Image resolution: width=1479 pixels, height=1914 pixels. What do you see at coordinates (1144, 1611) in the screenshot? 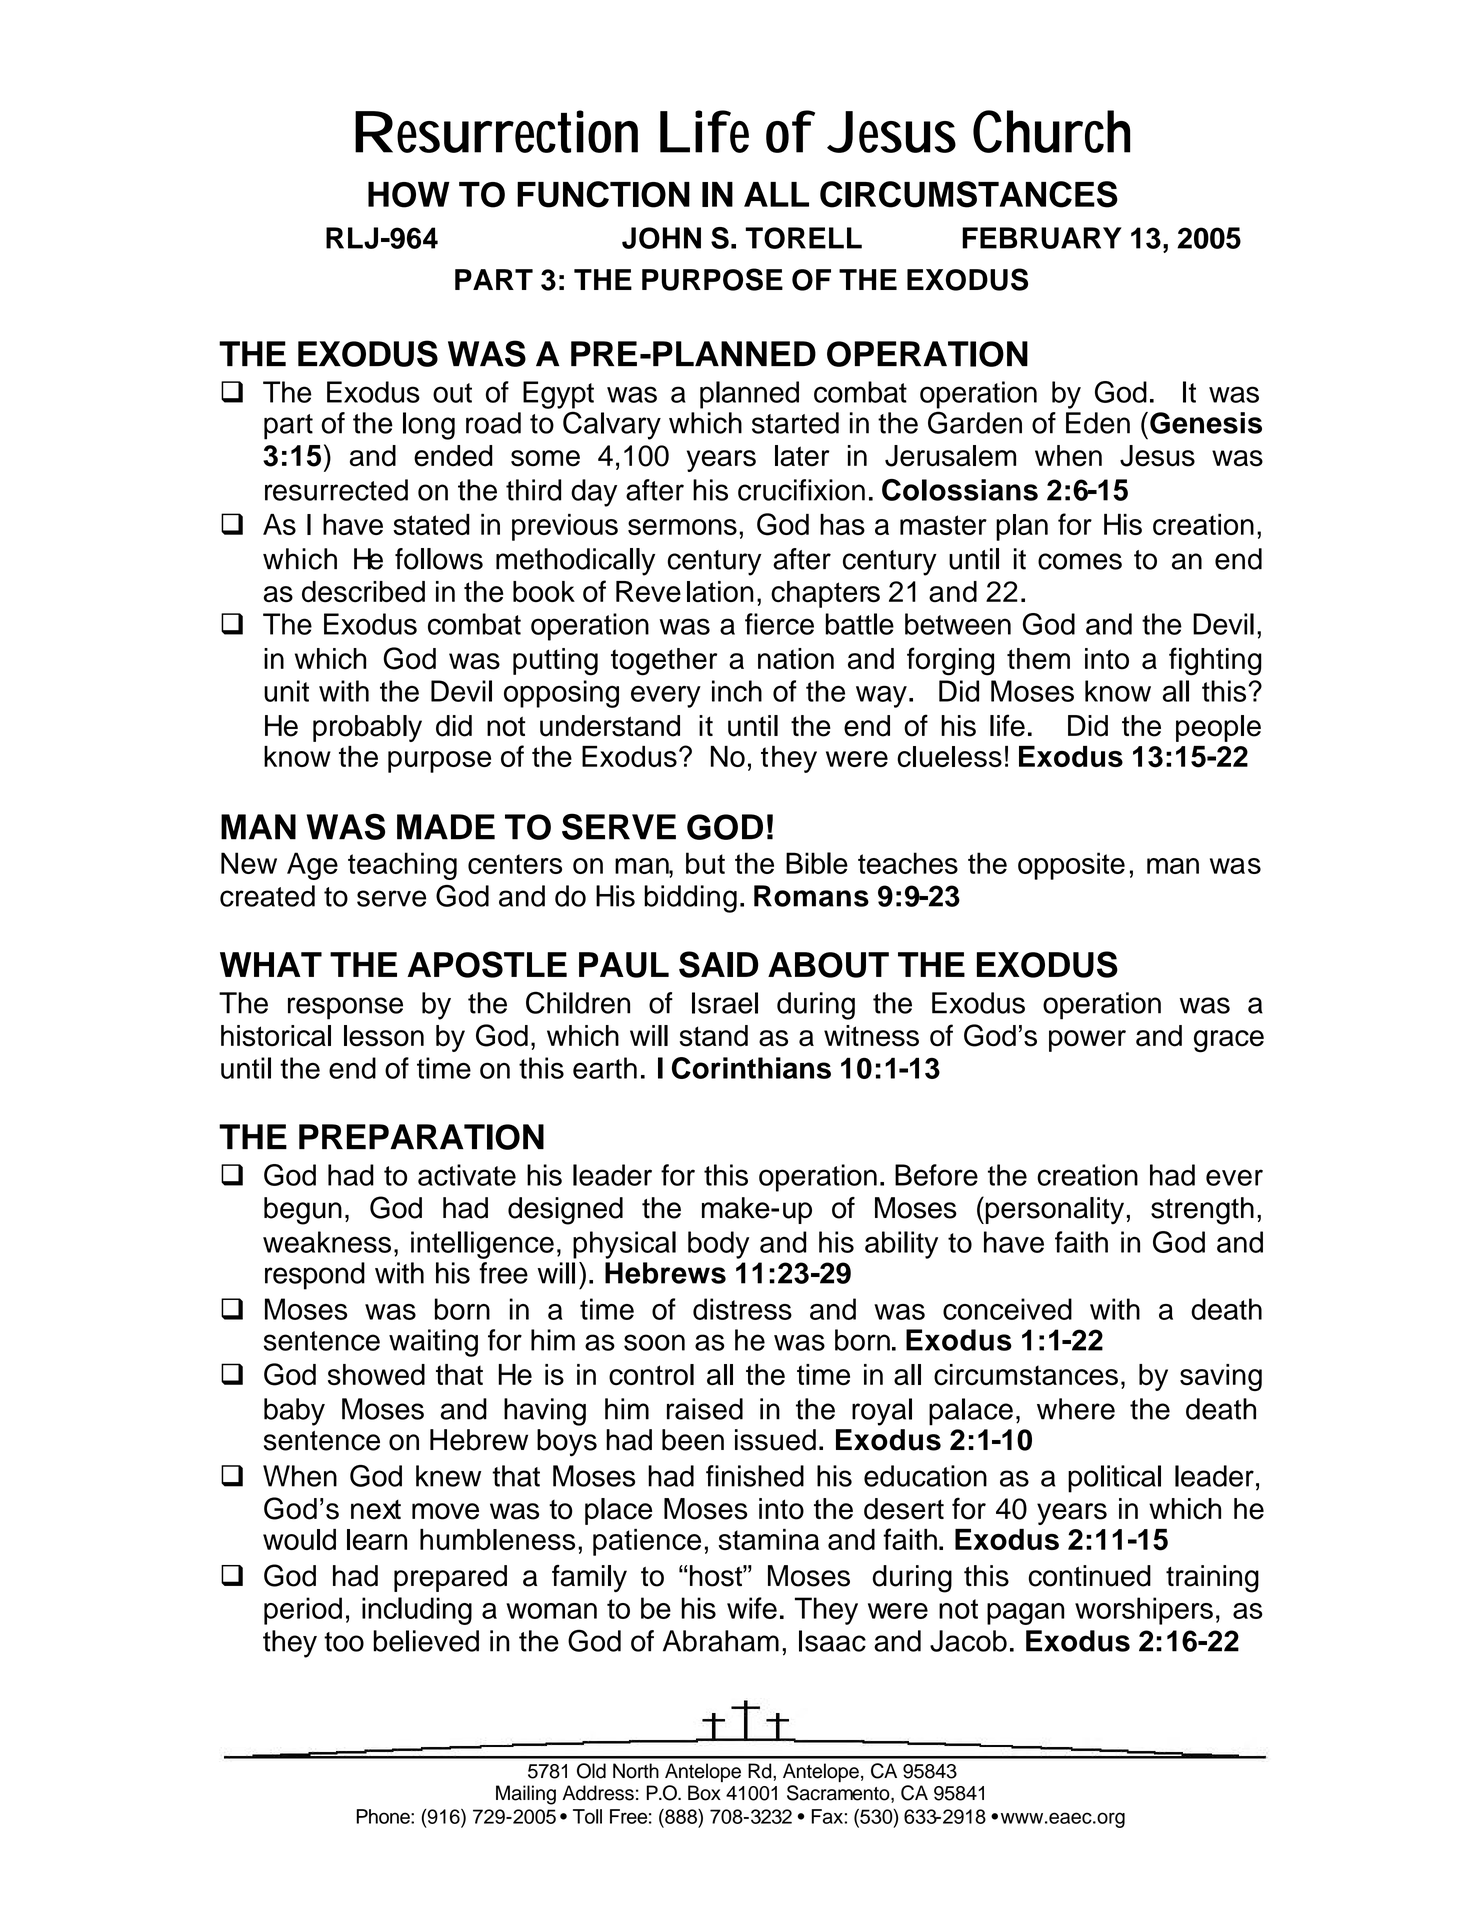
I see `worshipers` at bounding box center [1144, 1611].
